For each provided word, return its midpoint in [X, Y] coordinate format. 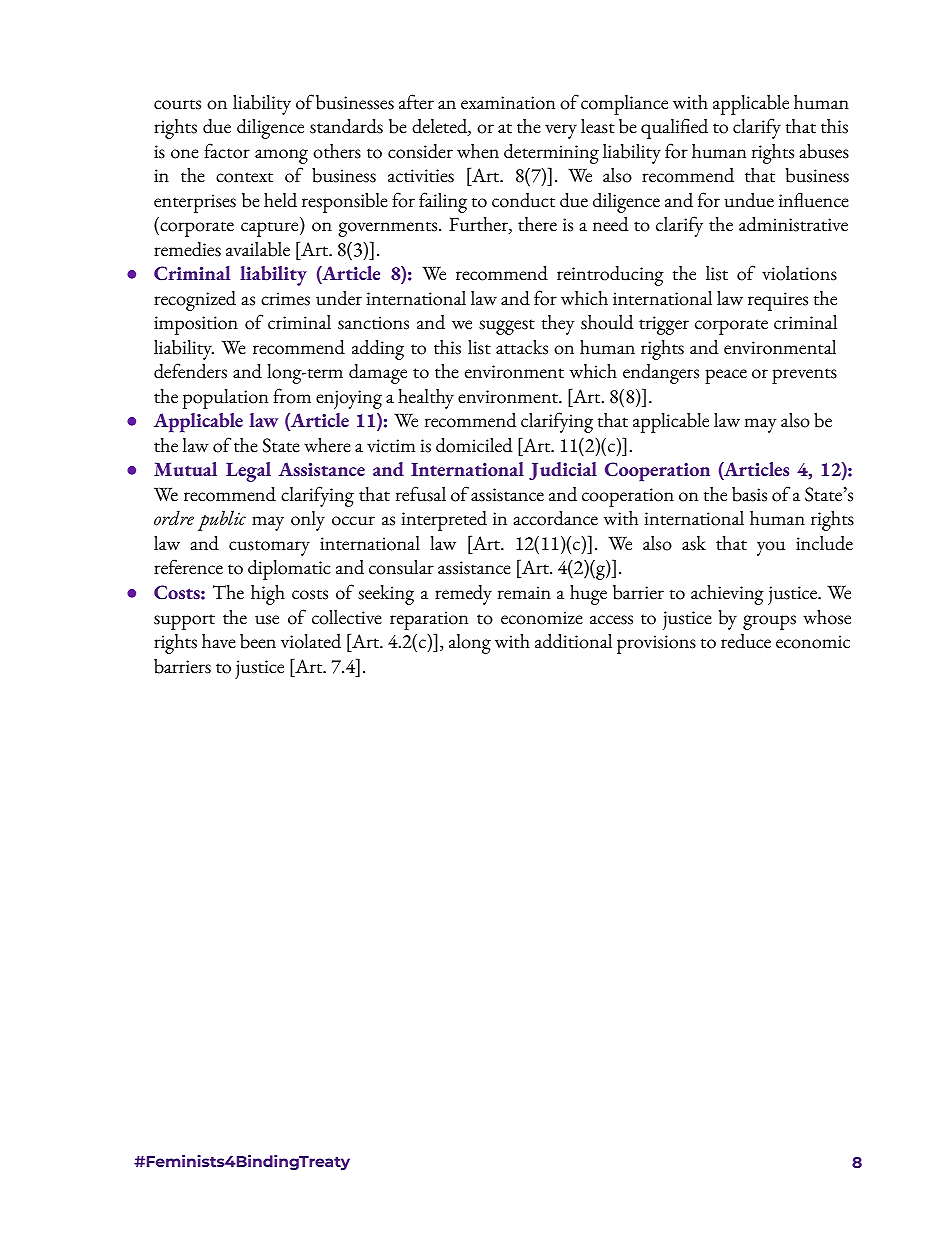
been [258, 641]
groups [769, 622]
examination [508, 103]
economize [542, 618]
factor [227, 151]
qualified [674, 128]
